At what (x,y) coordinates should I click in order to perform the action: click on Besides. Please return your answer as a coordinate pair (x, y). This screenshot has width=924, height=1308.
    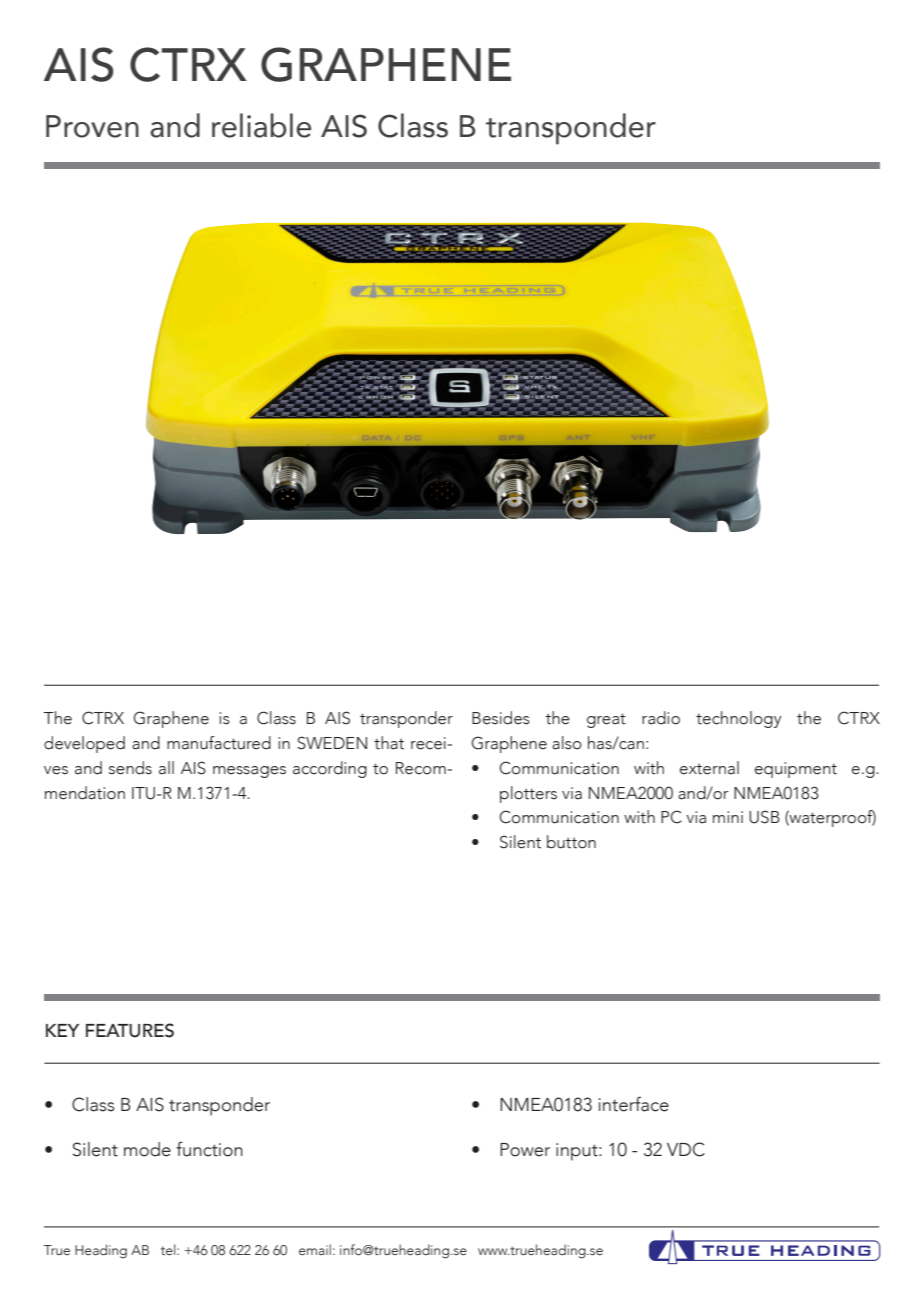
    Looking at the image, I should click on (501, 718).
